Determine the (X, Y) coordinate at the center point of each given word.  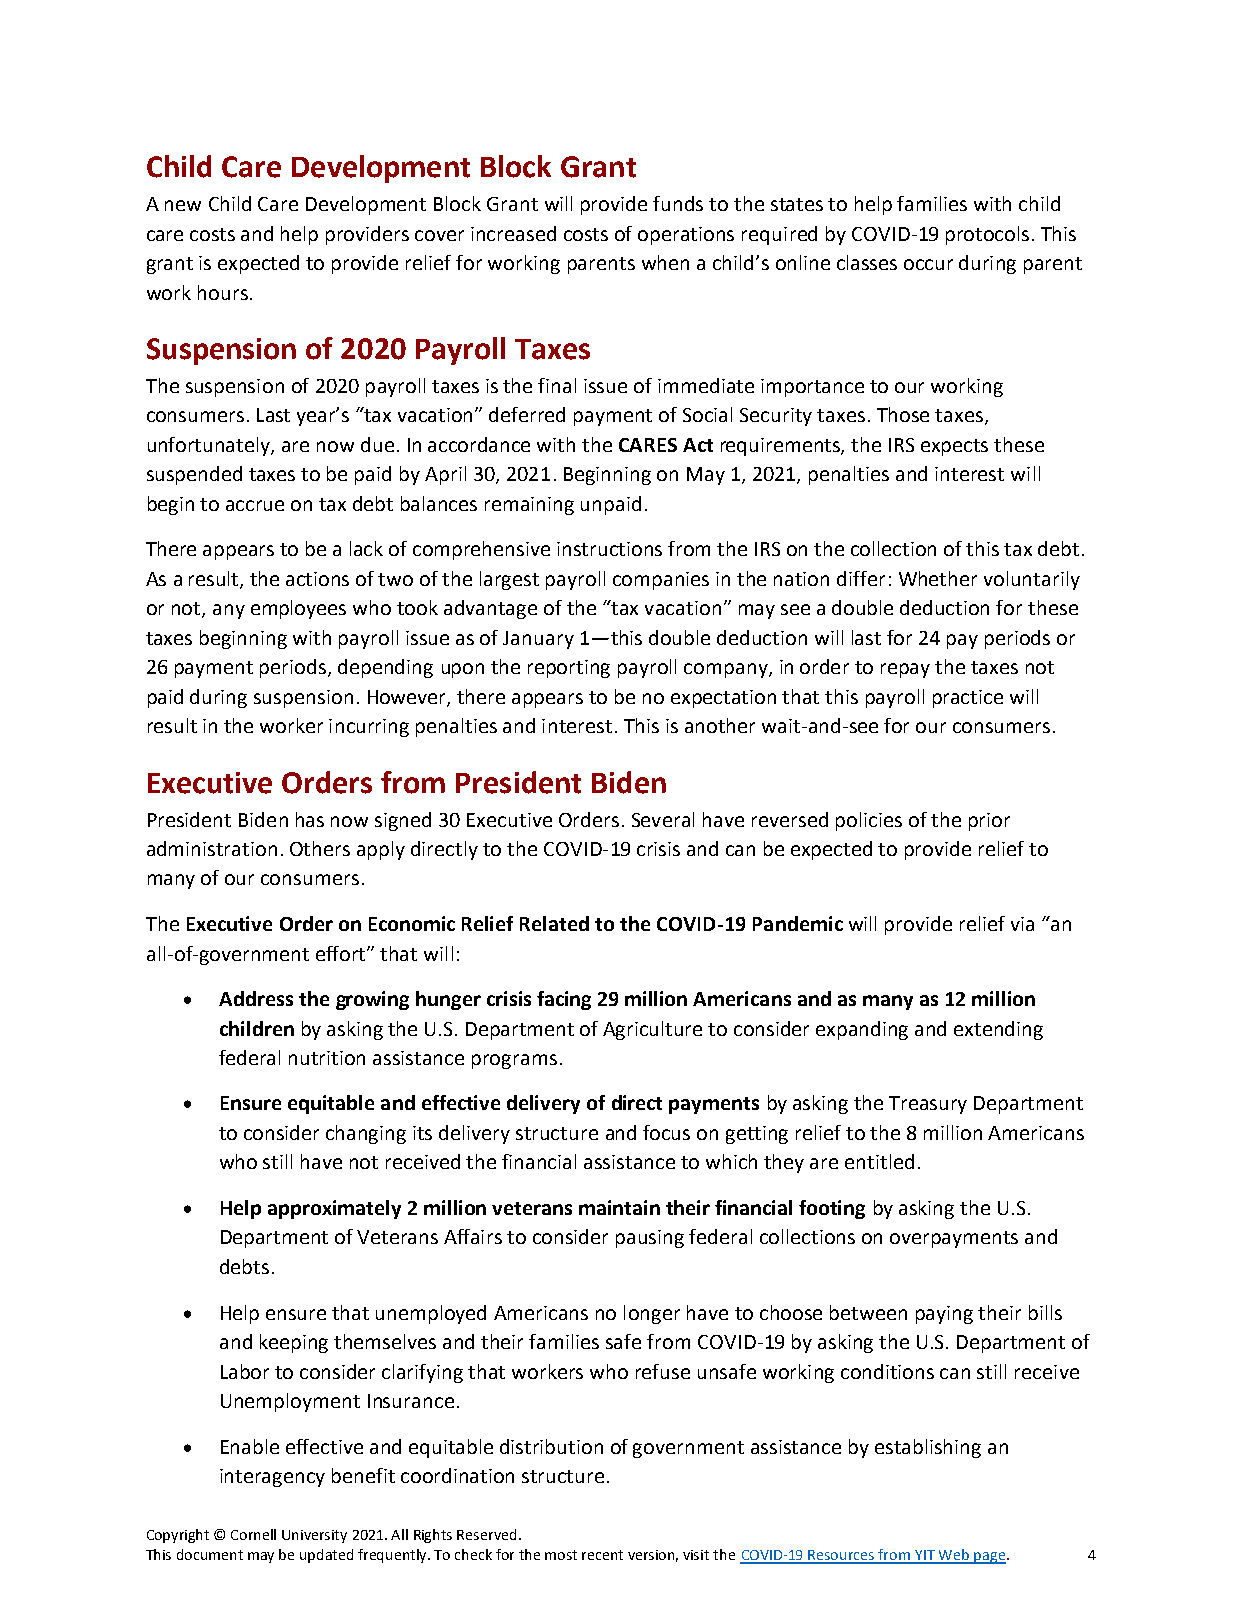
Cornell (253, 1534)
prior (989, 822)
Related (554, 923)
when (665, 262)
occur (928, 264)
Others (320, 848)
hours (223, 292)
